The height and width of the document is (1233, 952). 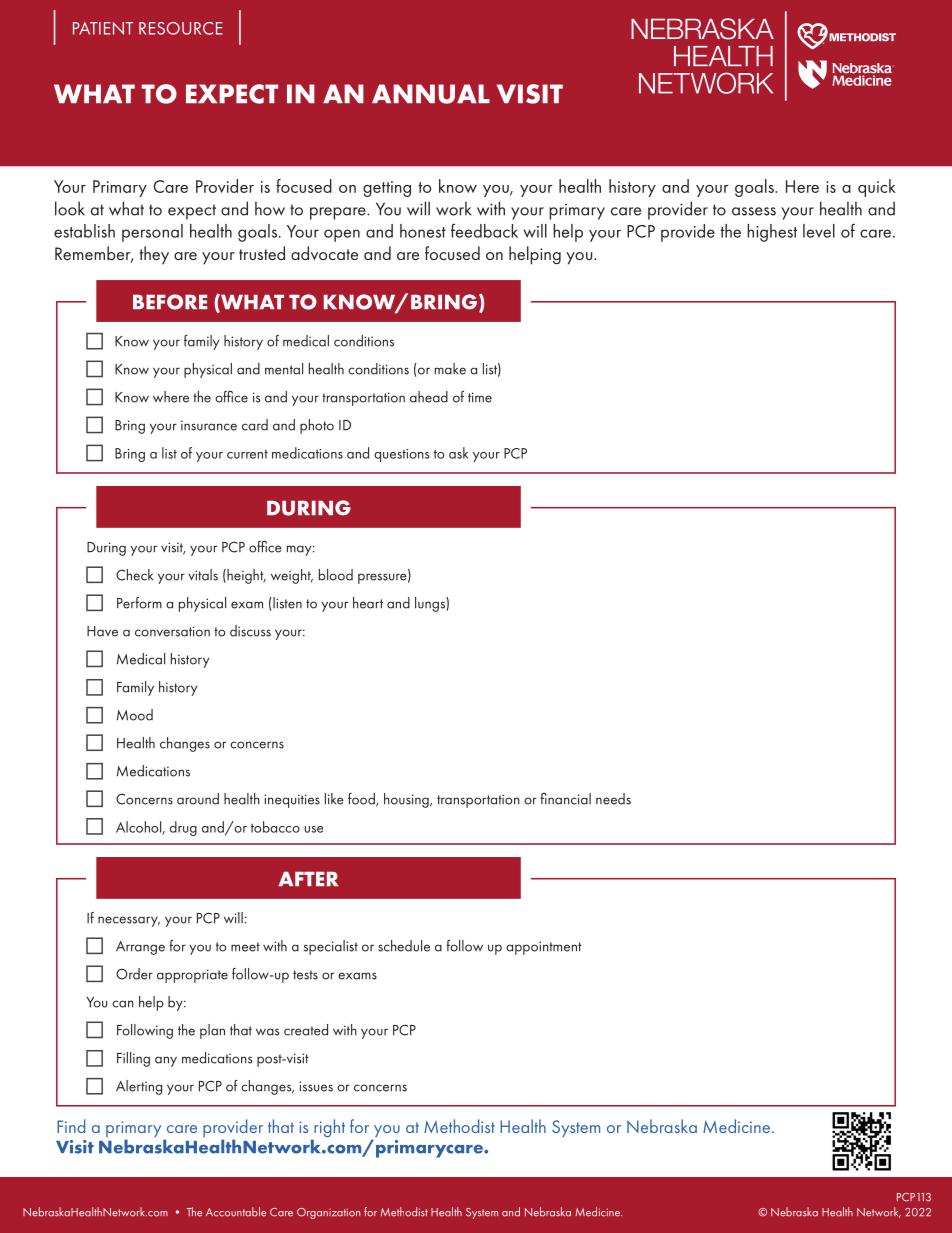 I want to click on RESOURCE, so click(x=181, y=28).
